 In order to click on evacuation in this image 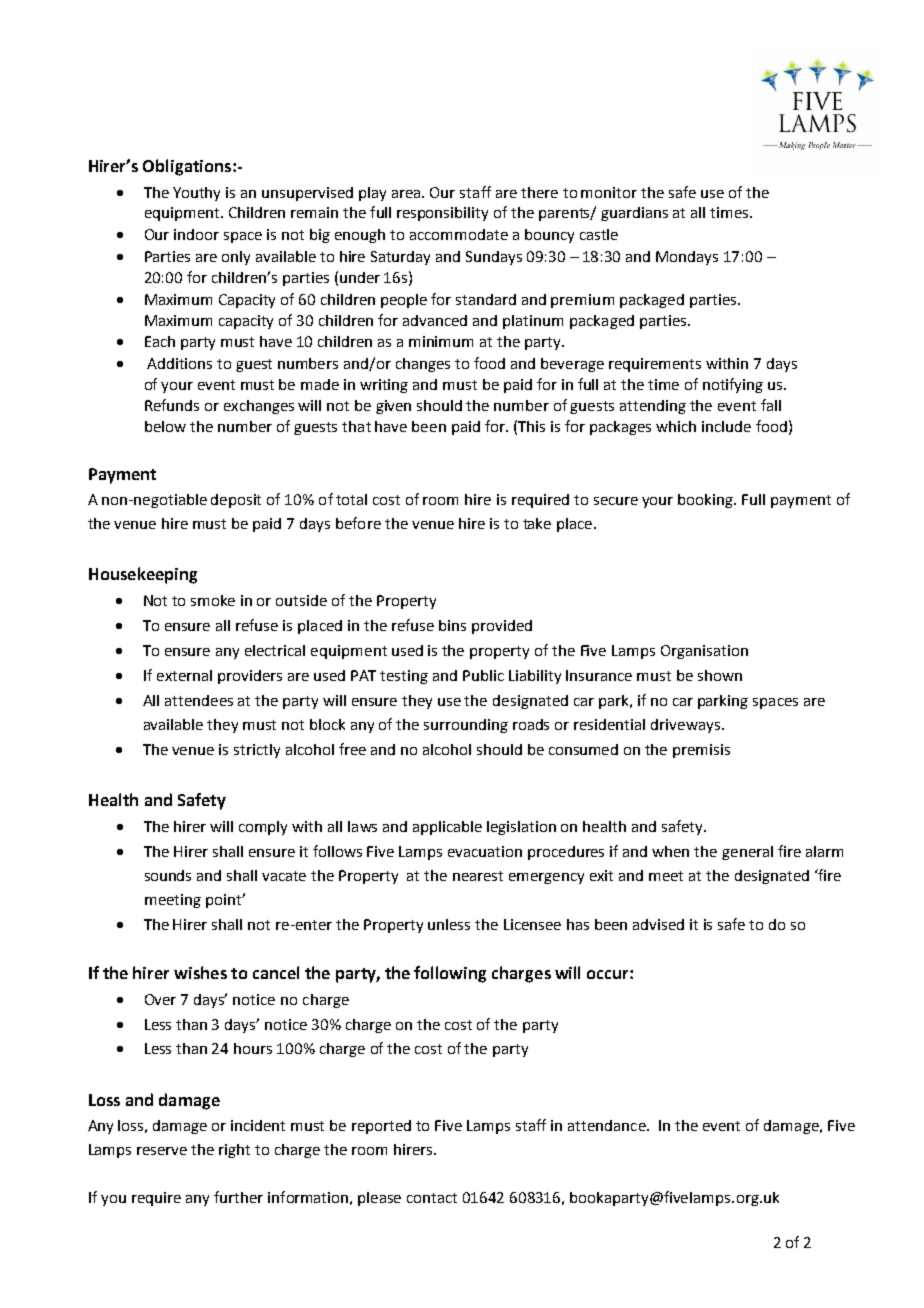, I will do `click(485, 851)`.
